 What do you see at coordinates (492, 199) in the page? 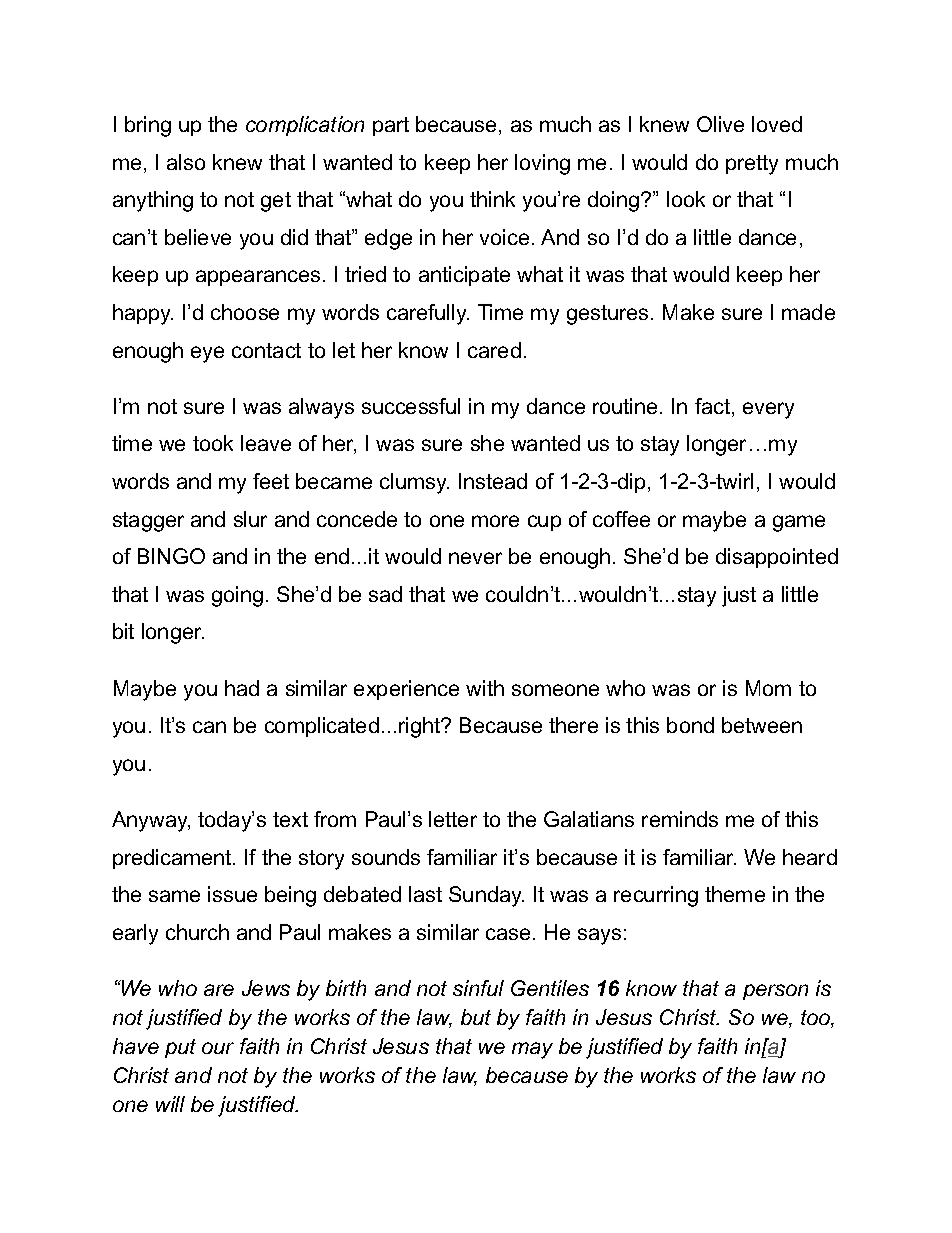
I see `think` at bounding box center [492, 199].
